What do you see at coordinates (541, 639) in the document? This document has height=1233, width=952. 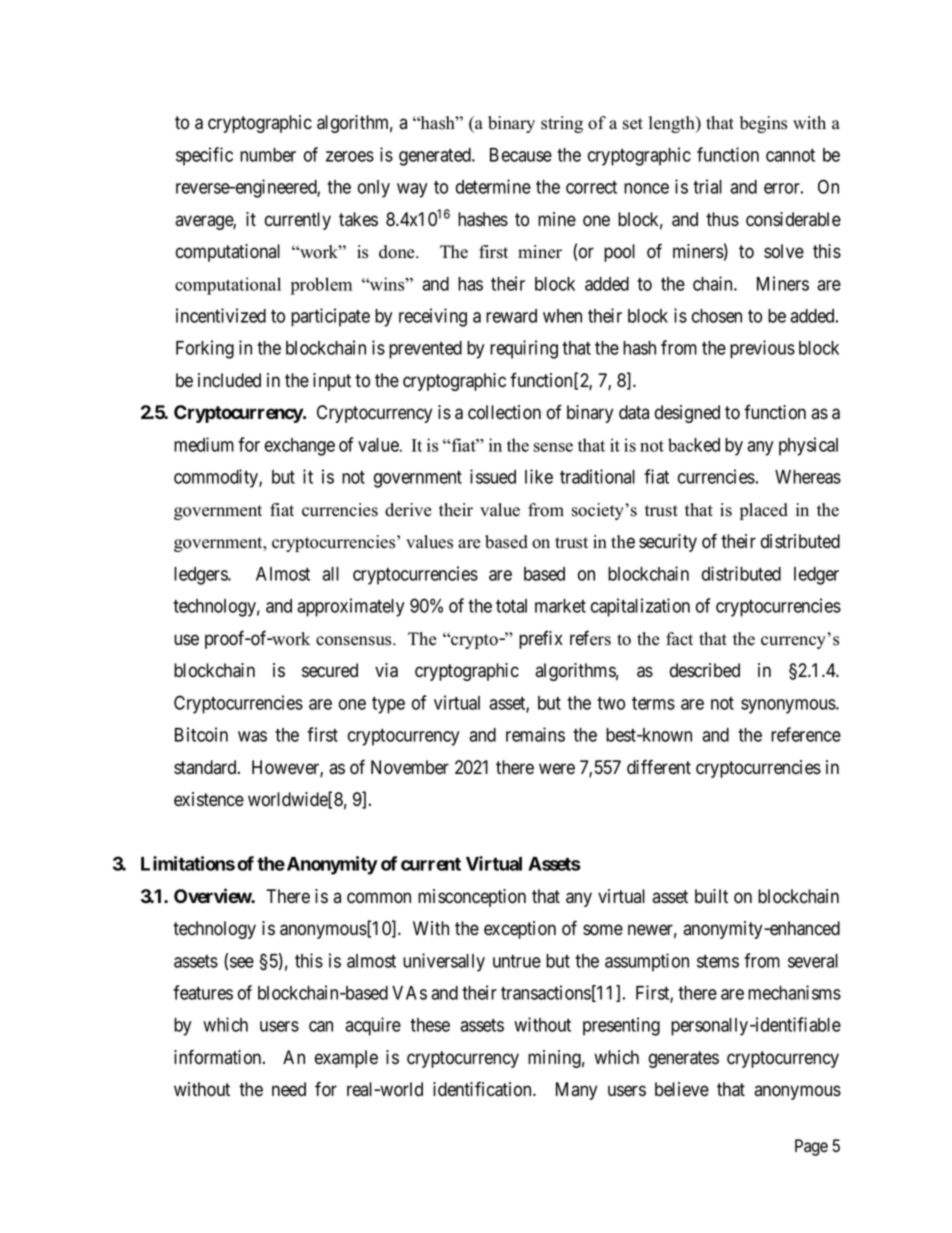 I see `prefix` at bounding box center [541, 639].
